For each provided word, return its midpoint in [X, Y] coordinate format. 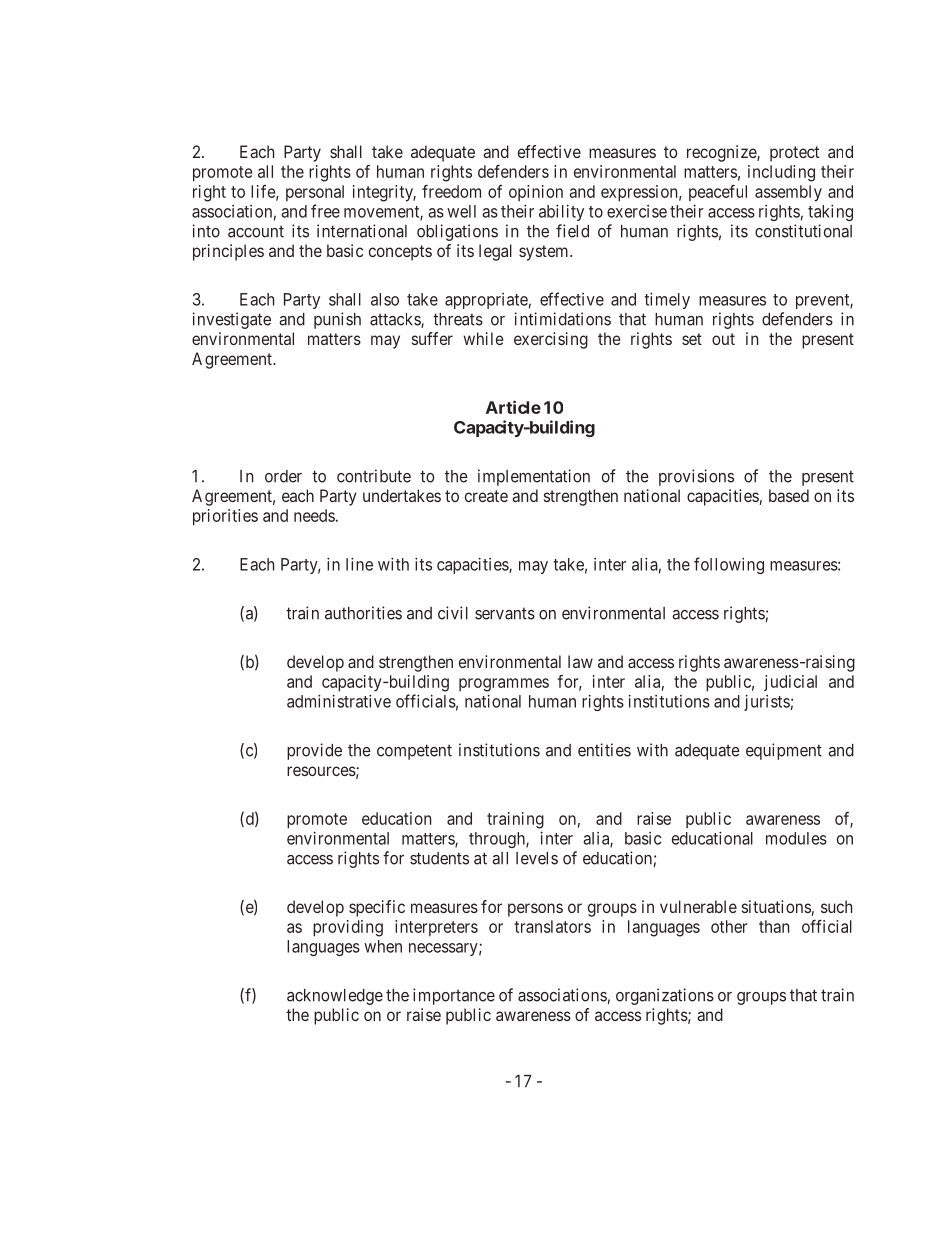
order [283, 476]
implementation [534, 477]
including [781, 173]
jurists [767, 703]
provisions [696, 477]
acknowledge [335, 997]
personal [315, 193]
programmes [504, 685]
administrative [339, 701]
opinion [536, 193]
